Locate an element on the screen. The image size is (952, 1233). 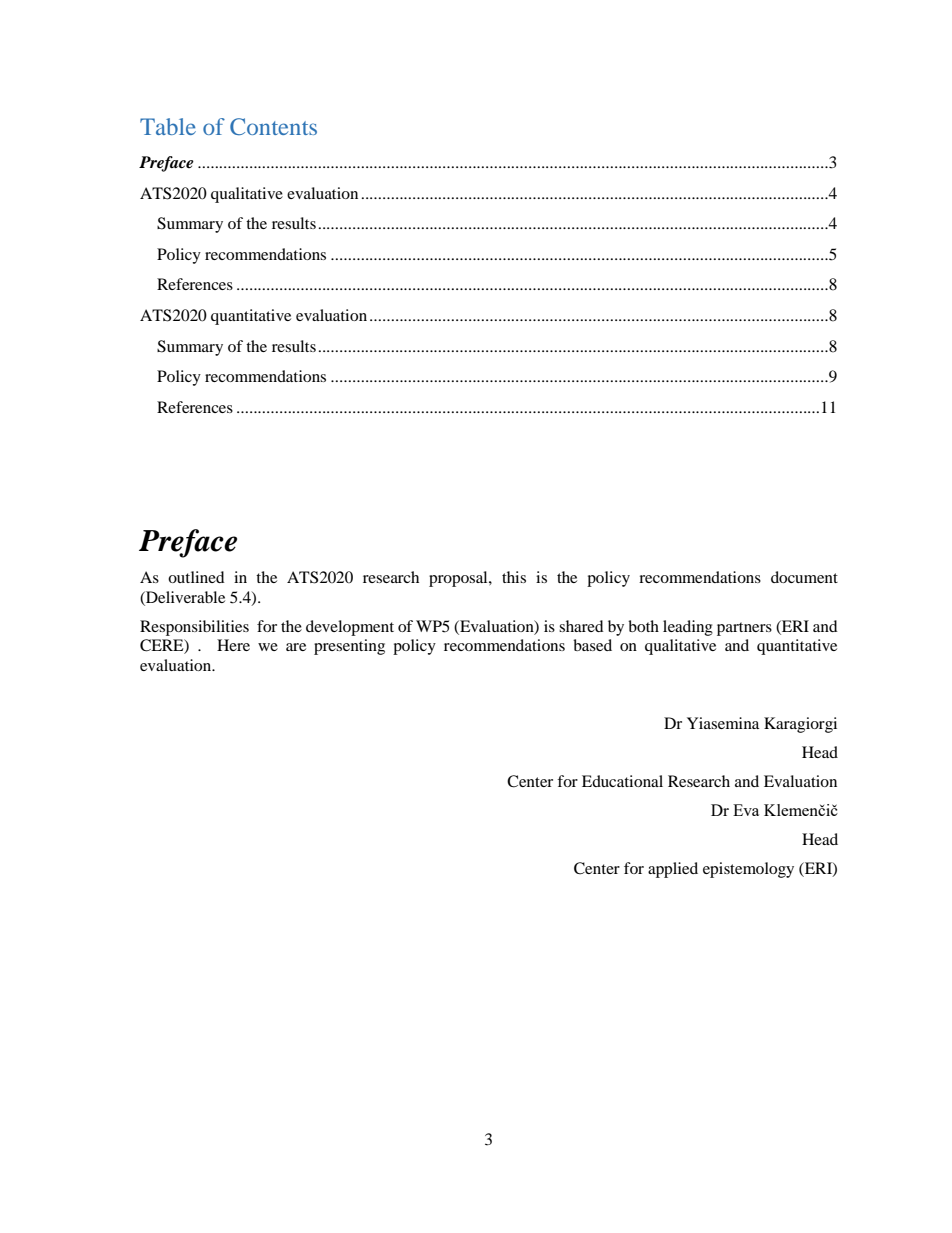
Table is located at coordinates (168, 126).
